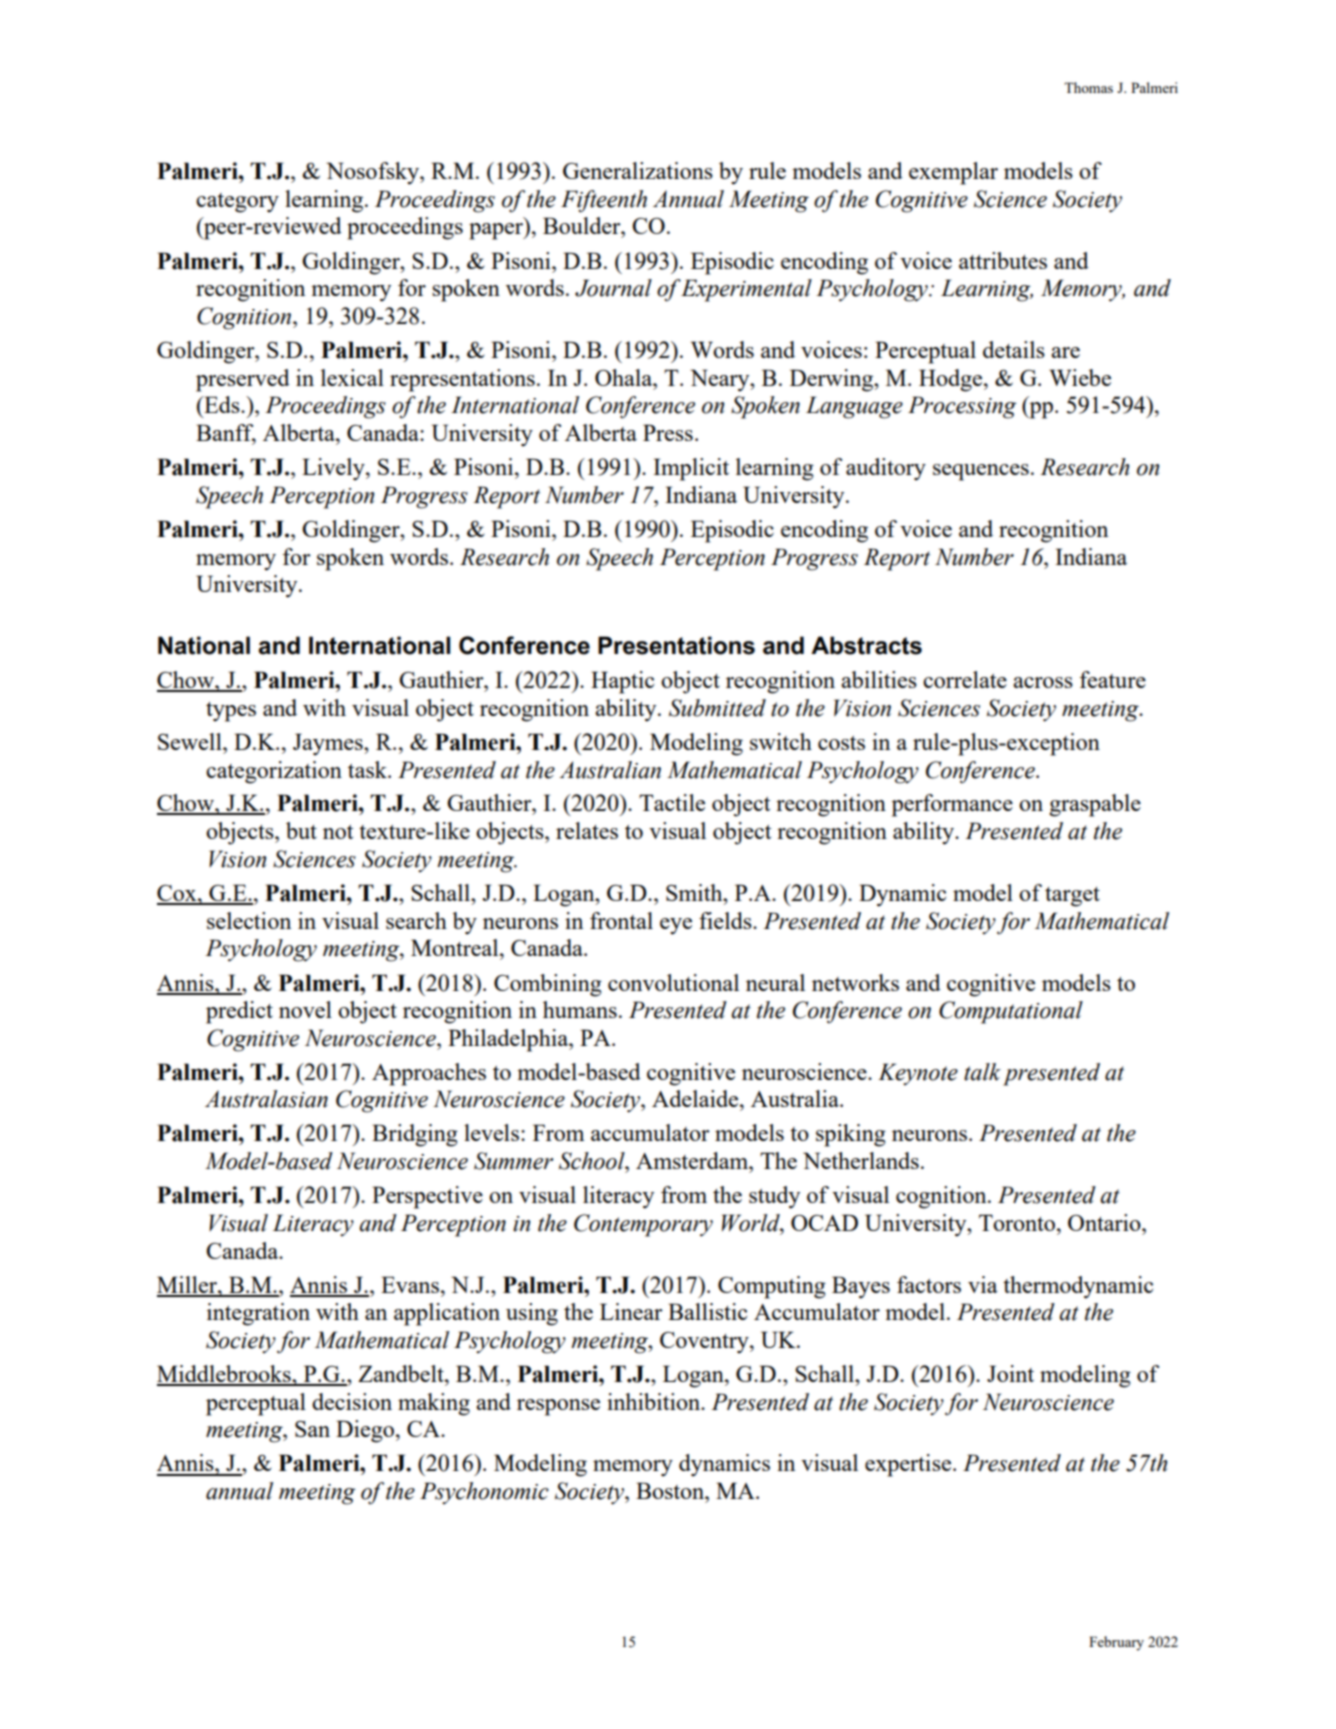 This screenshot has width=1336, height=1729. Describe the element at coordinates (237, 203) in the screenshot. I see `category` at that location.
